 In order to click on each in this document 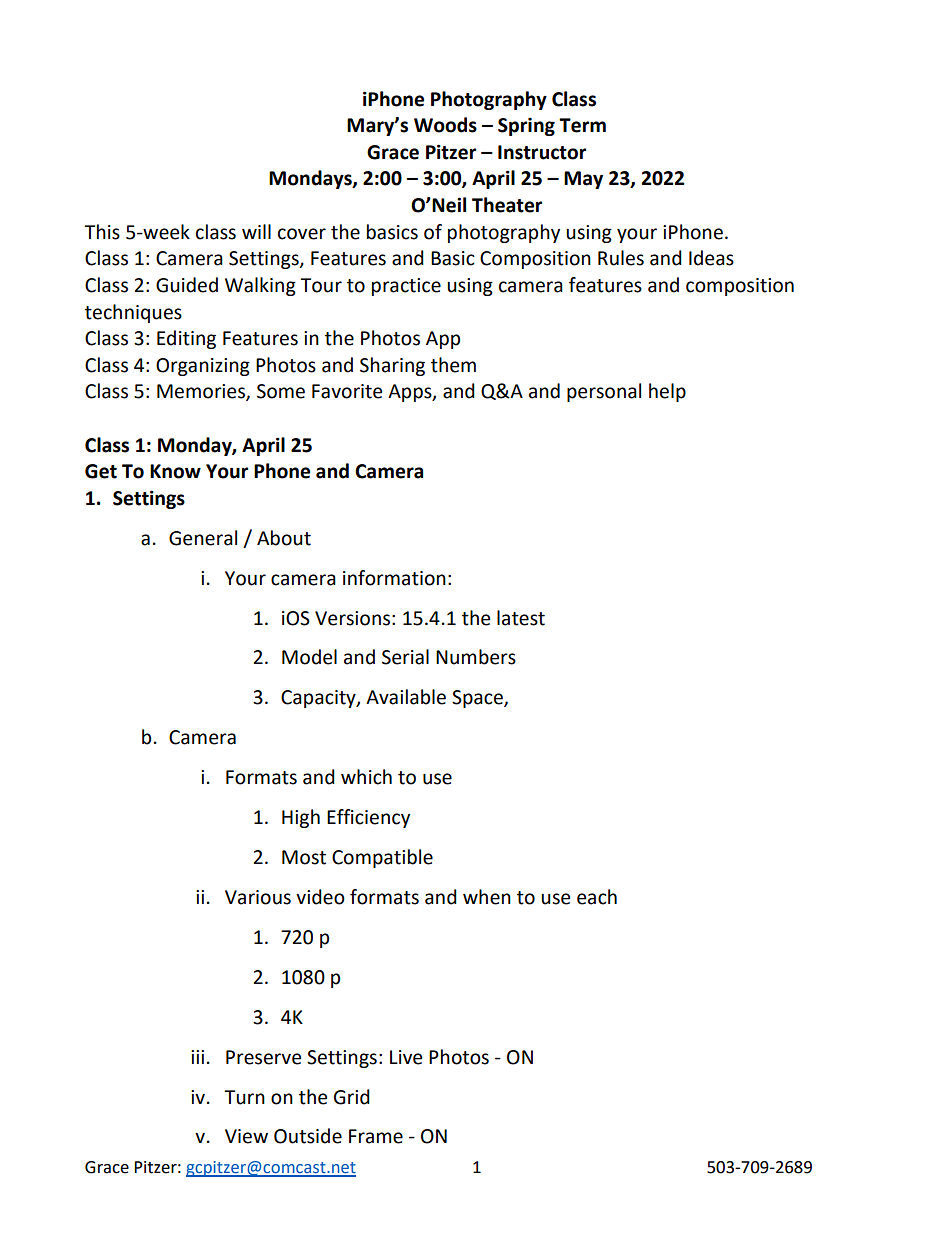, I will do `click(597, 897)`.
